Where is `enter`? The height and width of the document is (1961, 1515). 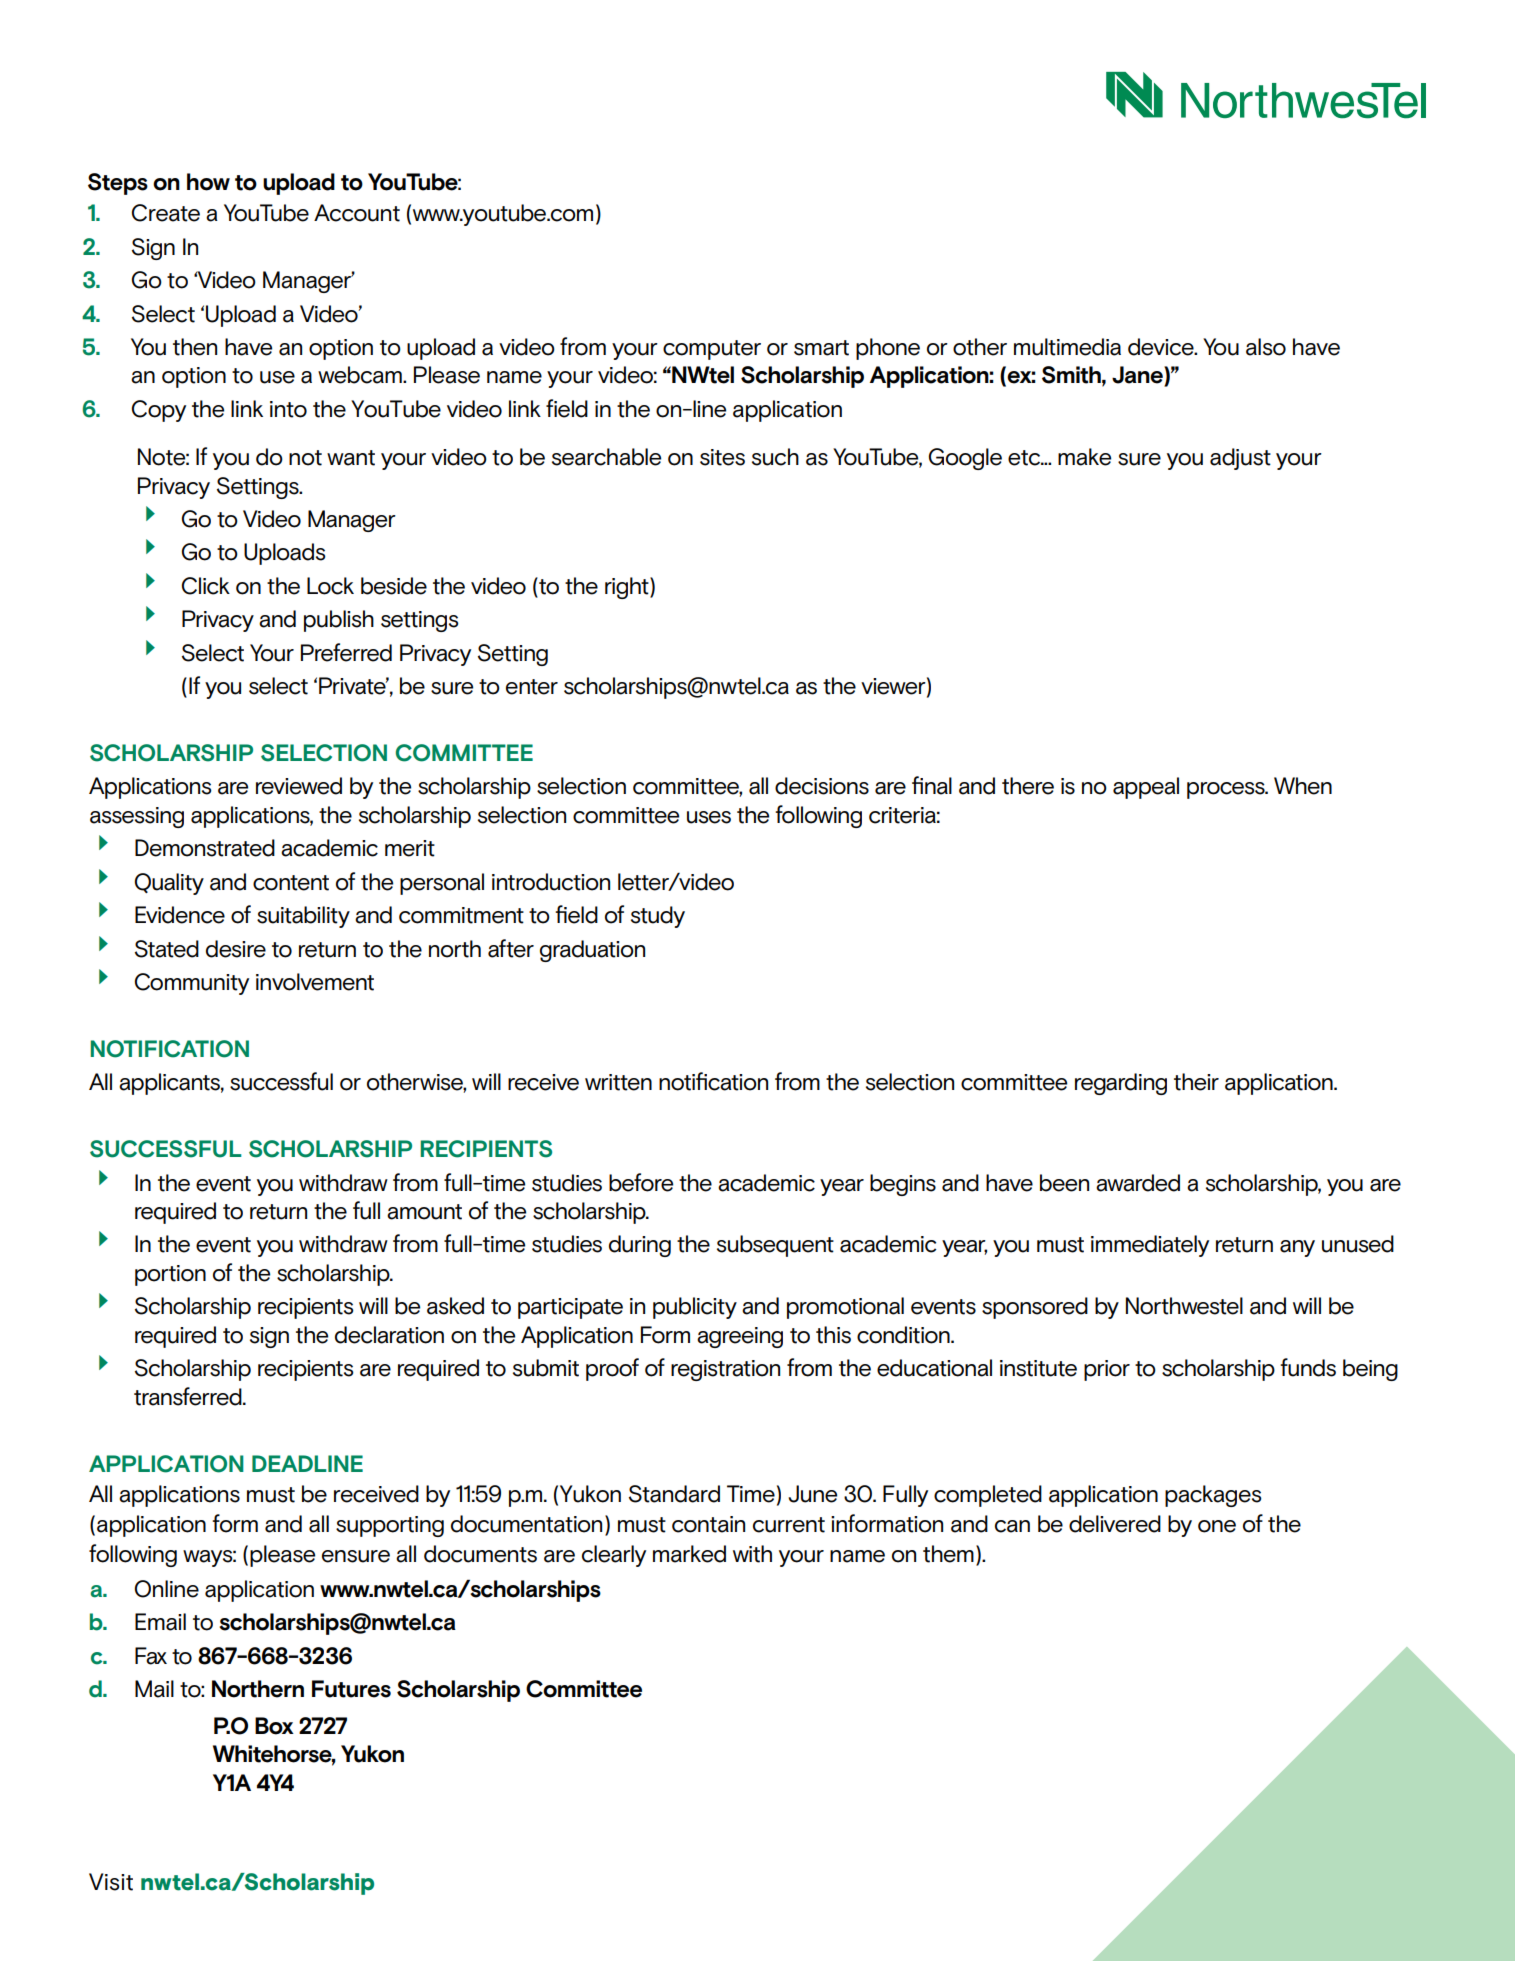
enter is located at coordinates (532, 687).
